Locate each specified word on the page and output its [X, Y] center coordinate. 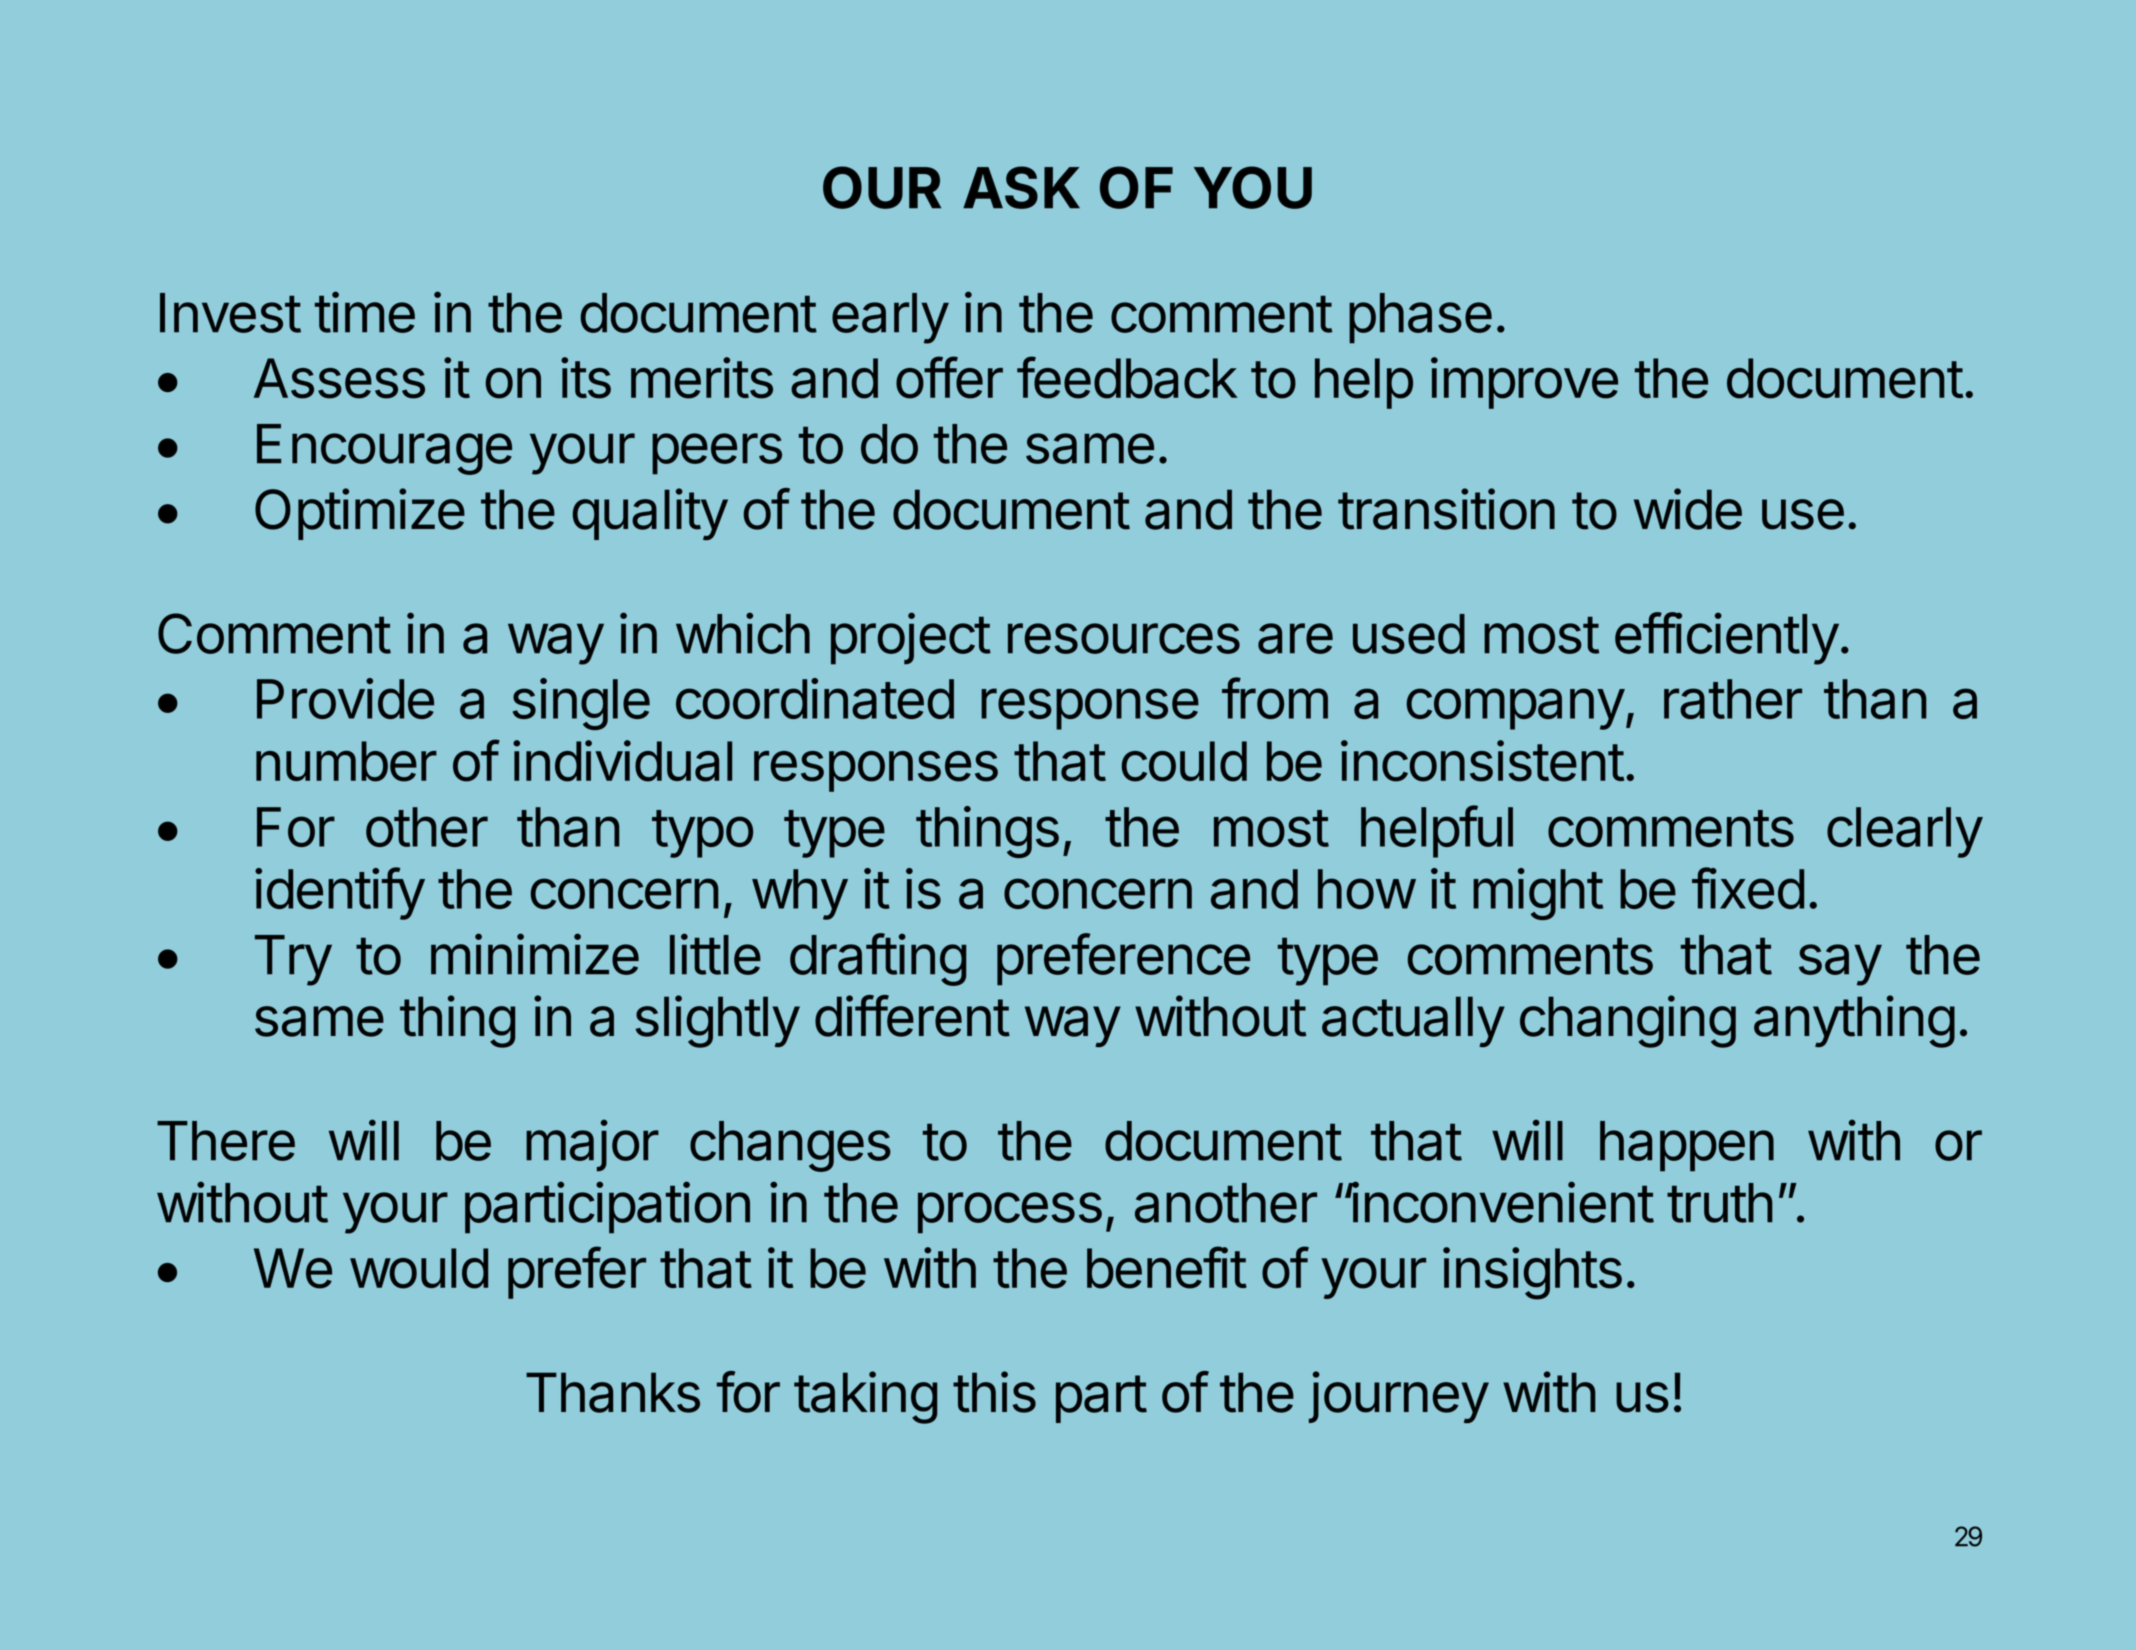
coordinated [815, 698]
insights [1532, 1273]
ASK [1021, 187]
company [1516, 709]
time [365, 312]
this [994, 1392]
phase [1420, 318]
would [419, 1268]
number [346, 761]
